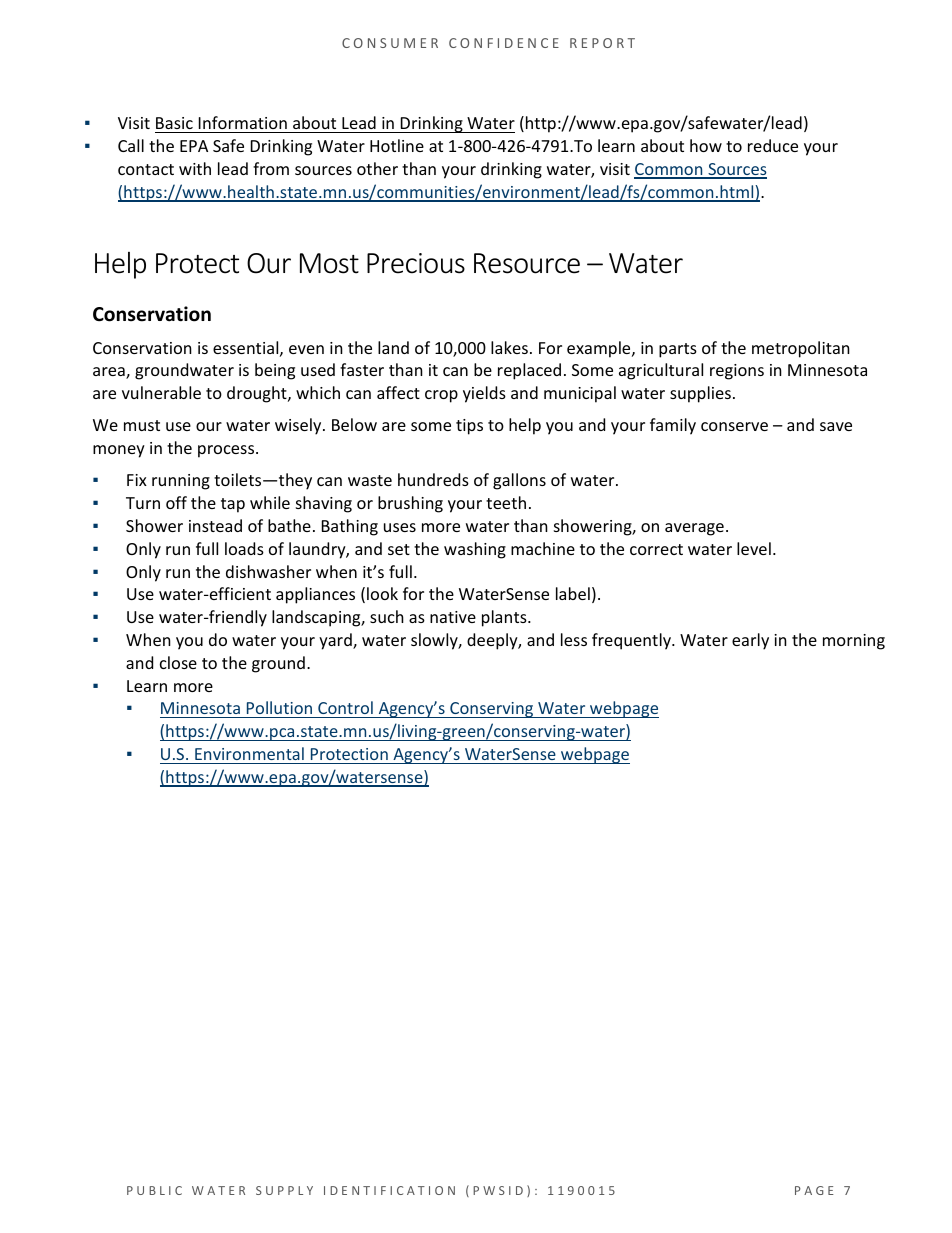  What do you see at coordinates (389, 1190) in the document?
I see `IDENTIFICATION` at bounding box center [389, 1190].
